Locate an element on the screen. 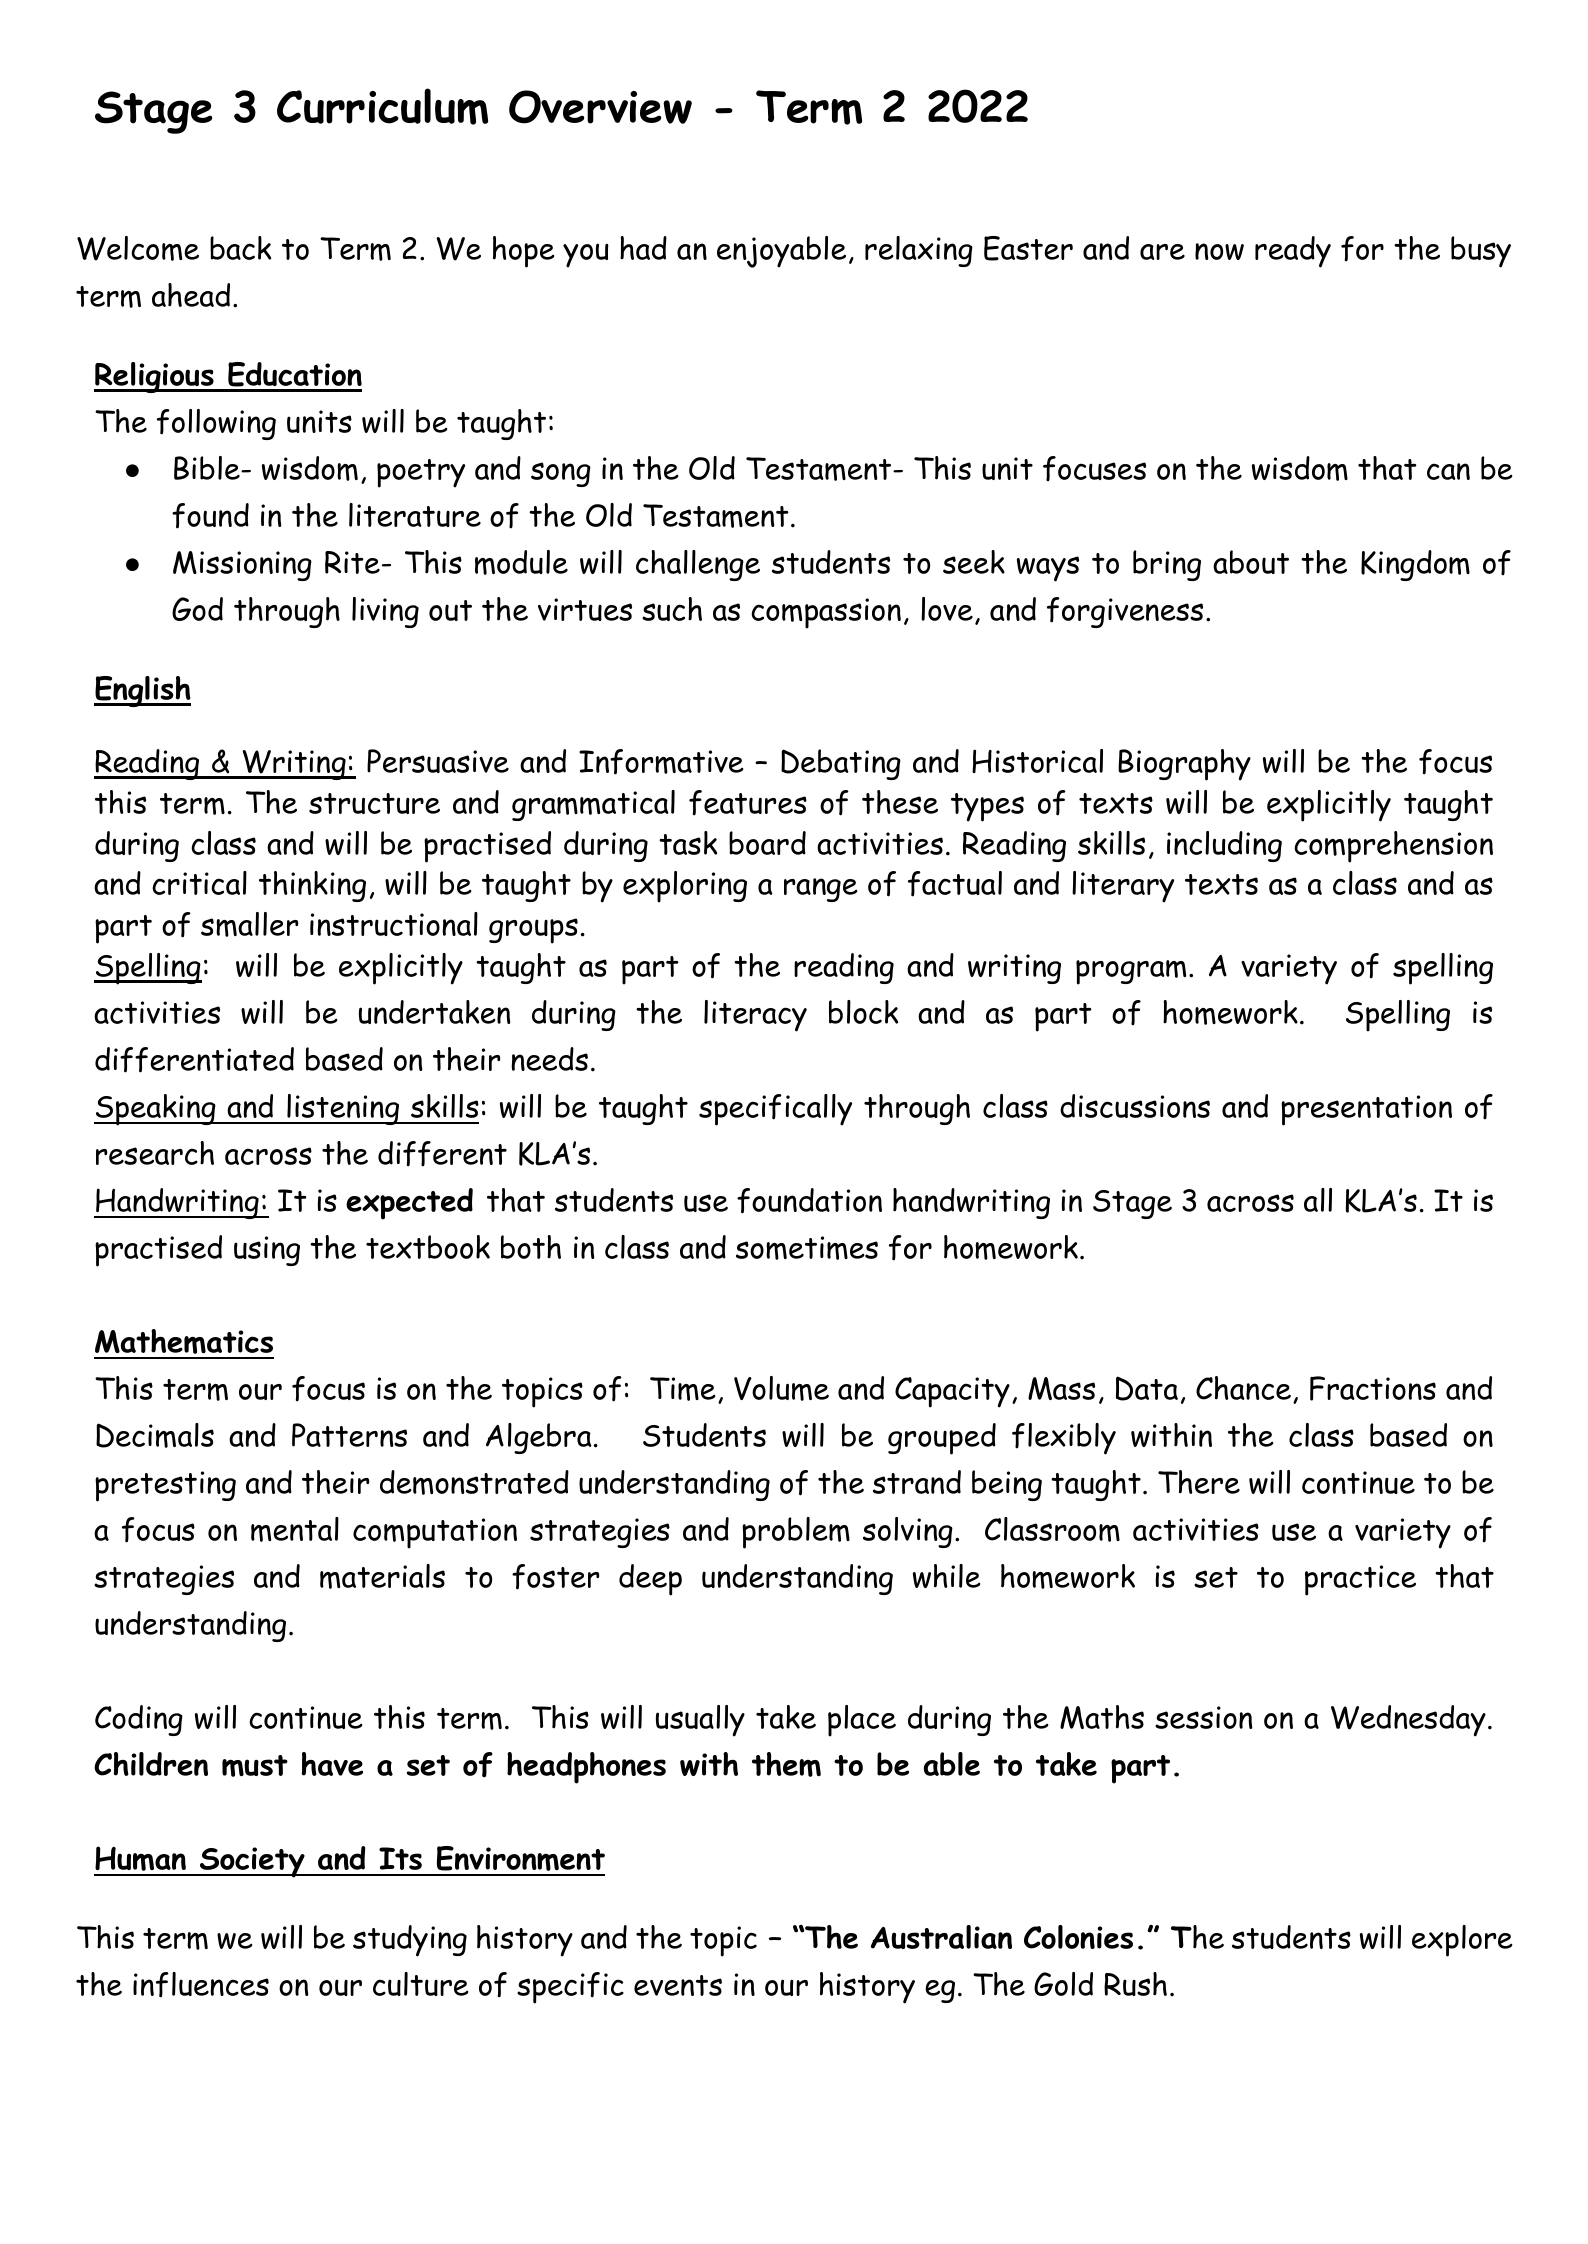 The height and width of the screenshot is (2244, 1588). Curriculum is located at coordinates (382, 106).
